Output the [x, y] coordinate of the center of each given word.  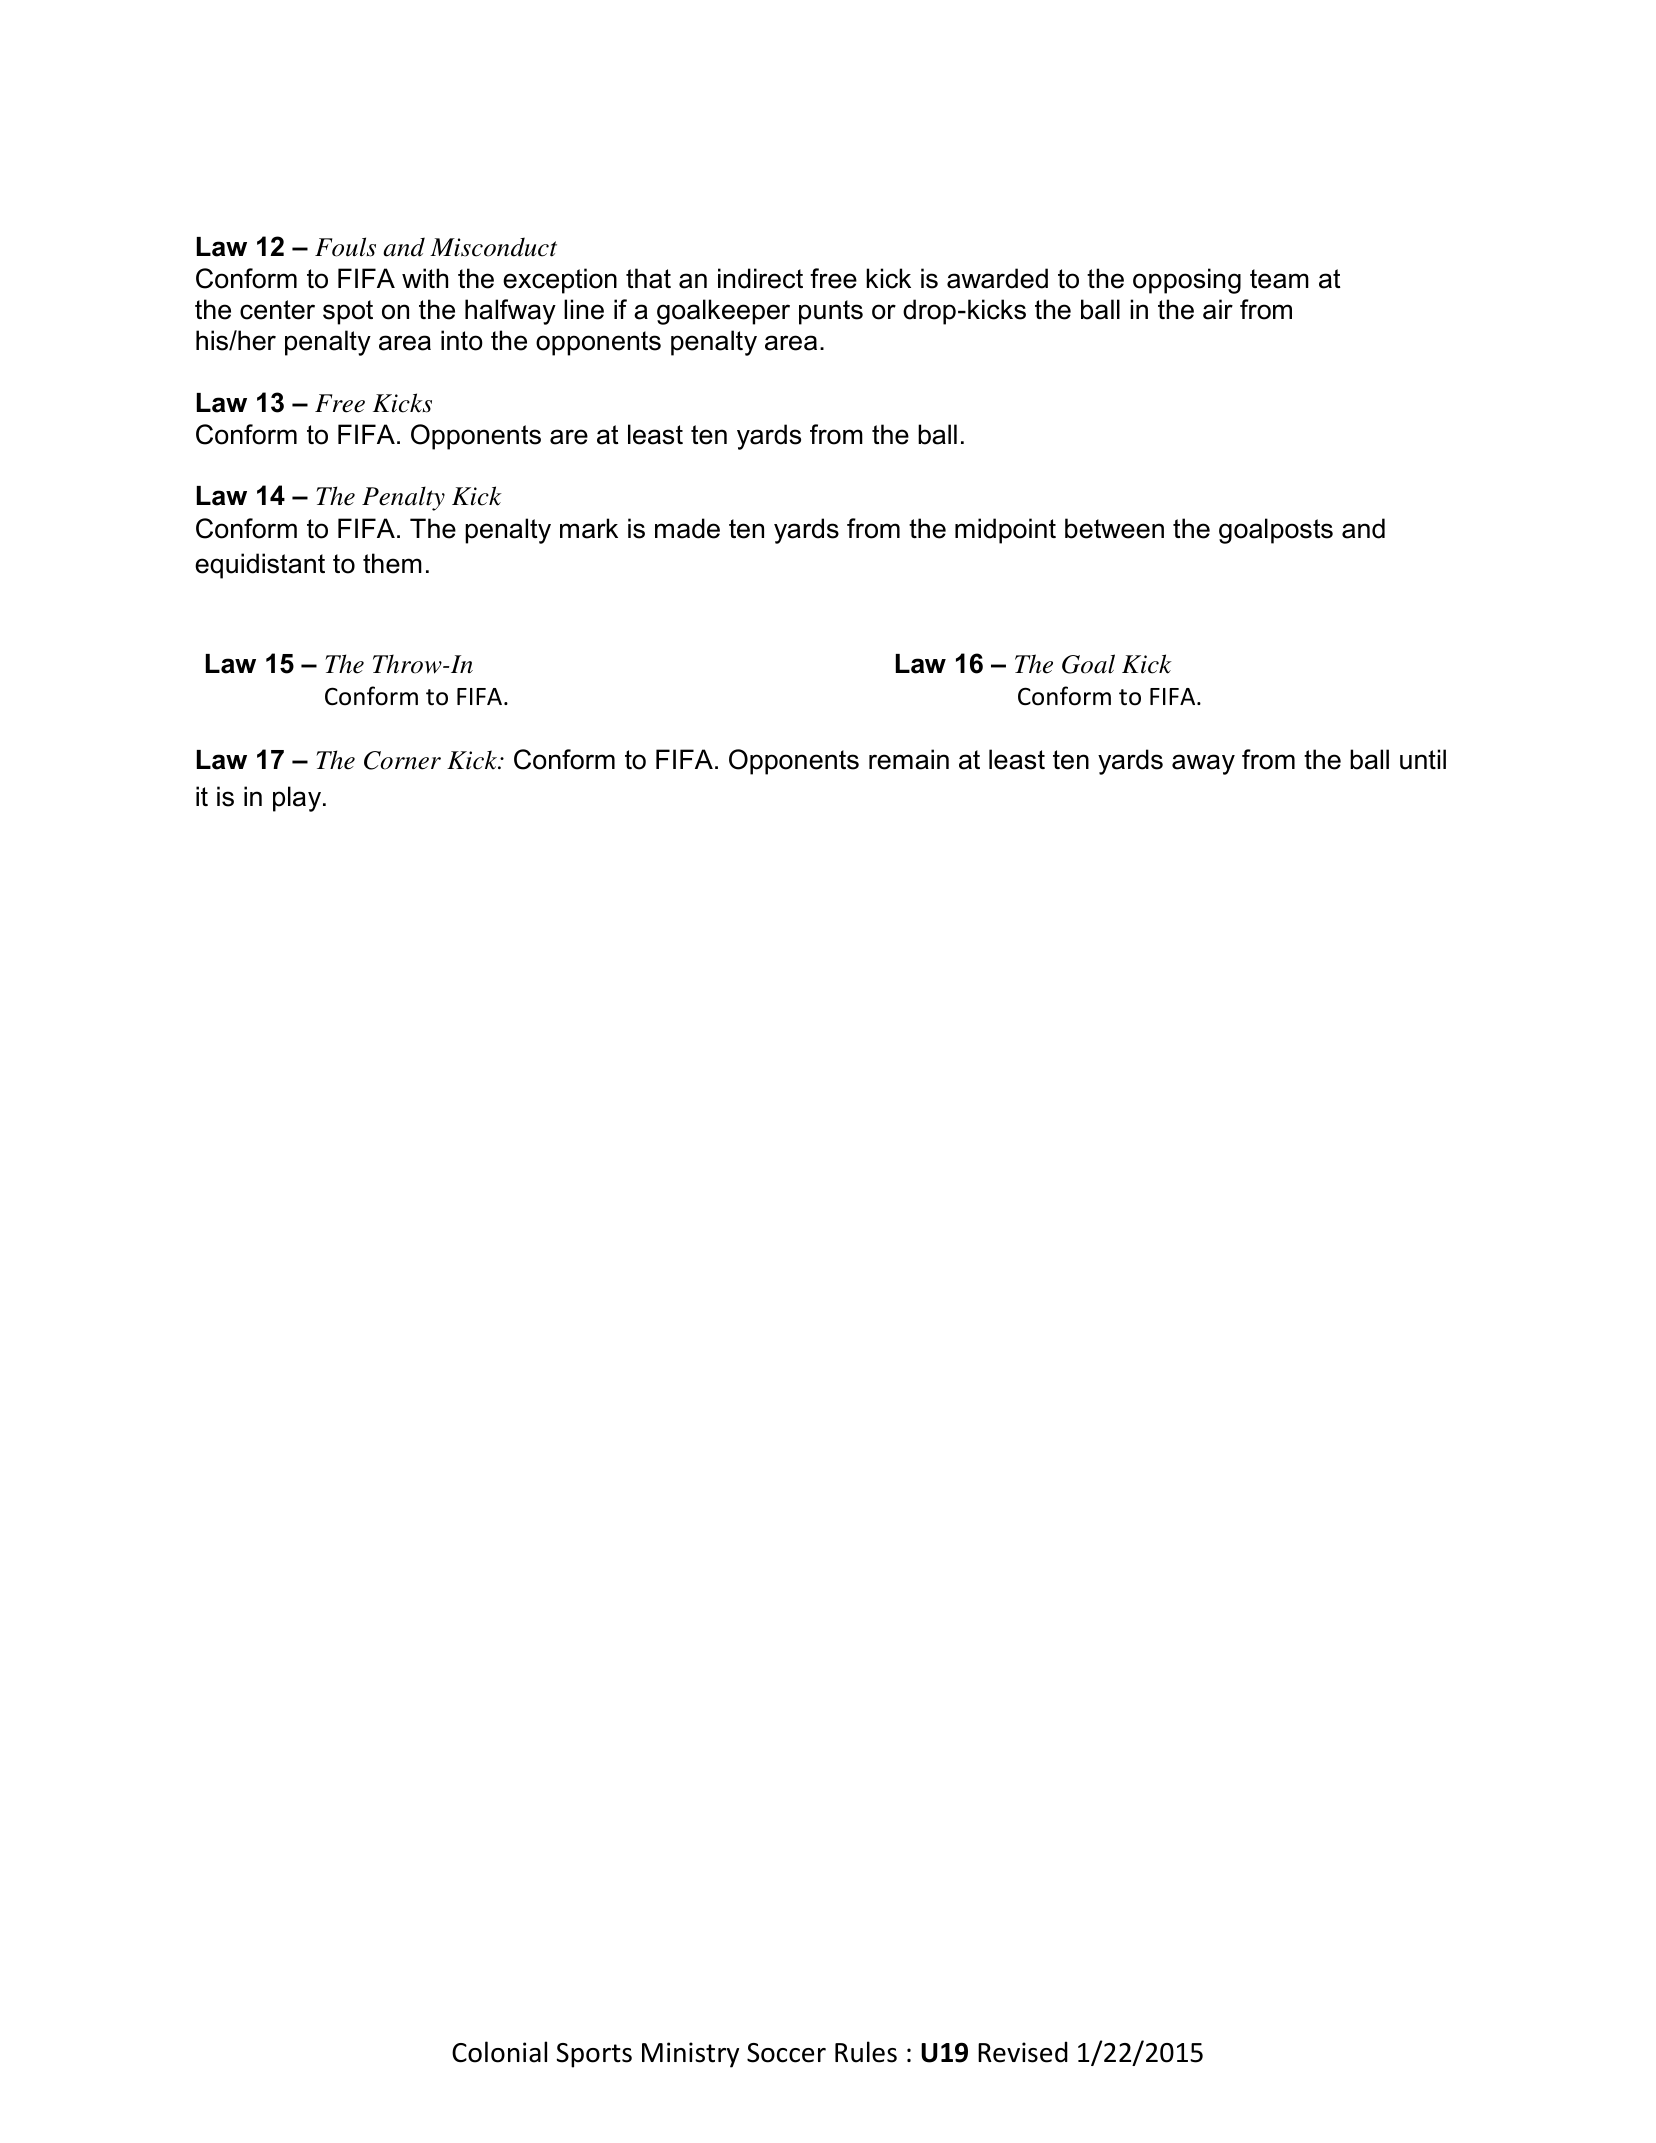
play [297, 799]
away [1203, 764]
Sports [594, 2055]
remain [909, 759]
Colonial [499, 2052]
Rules [866, 2052]
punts [831, 312]
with [425, 278]
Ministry [690, 2055]
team [1279, 279]
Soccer [786, 2053]
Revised [1023, 2052]
